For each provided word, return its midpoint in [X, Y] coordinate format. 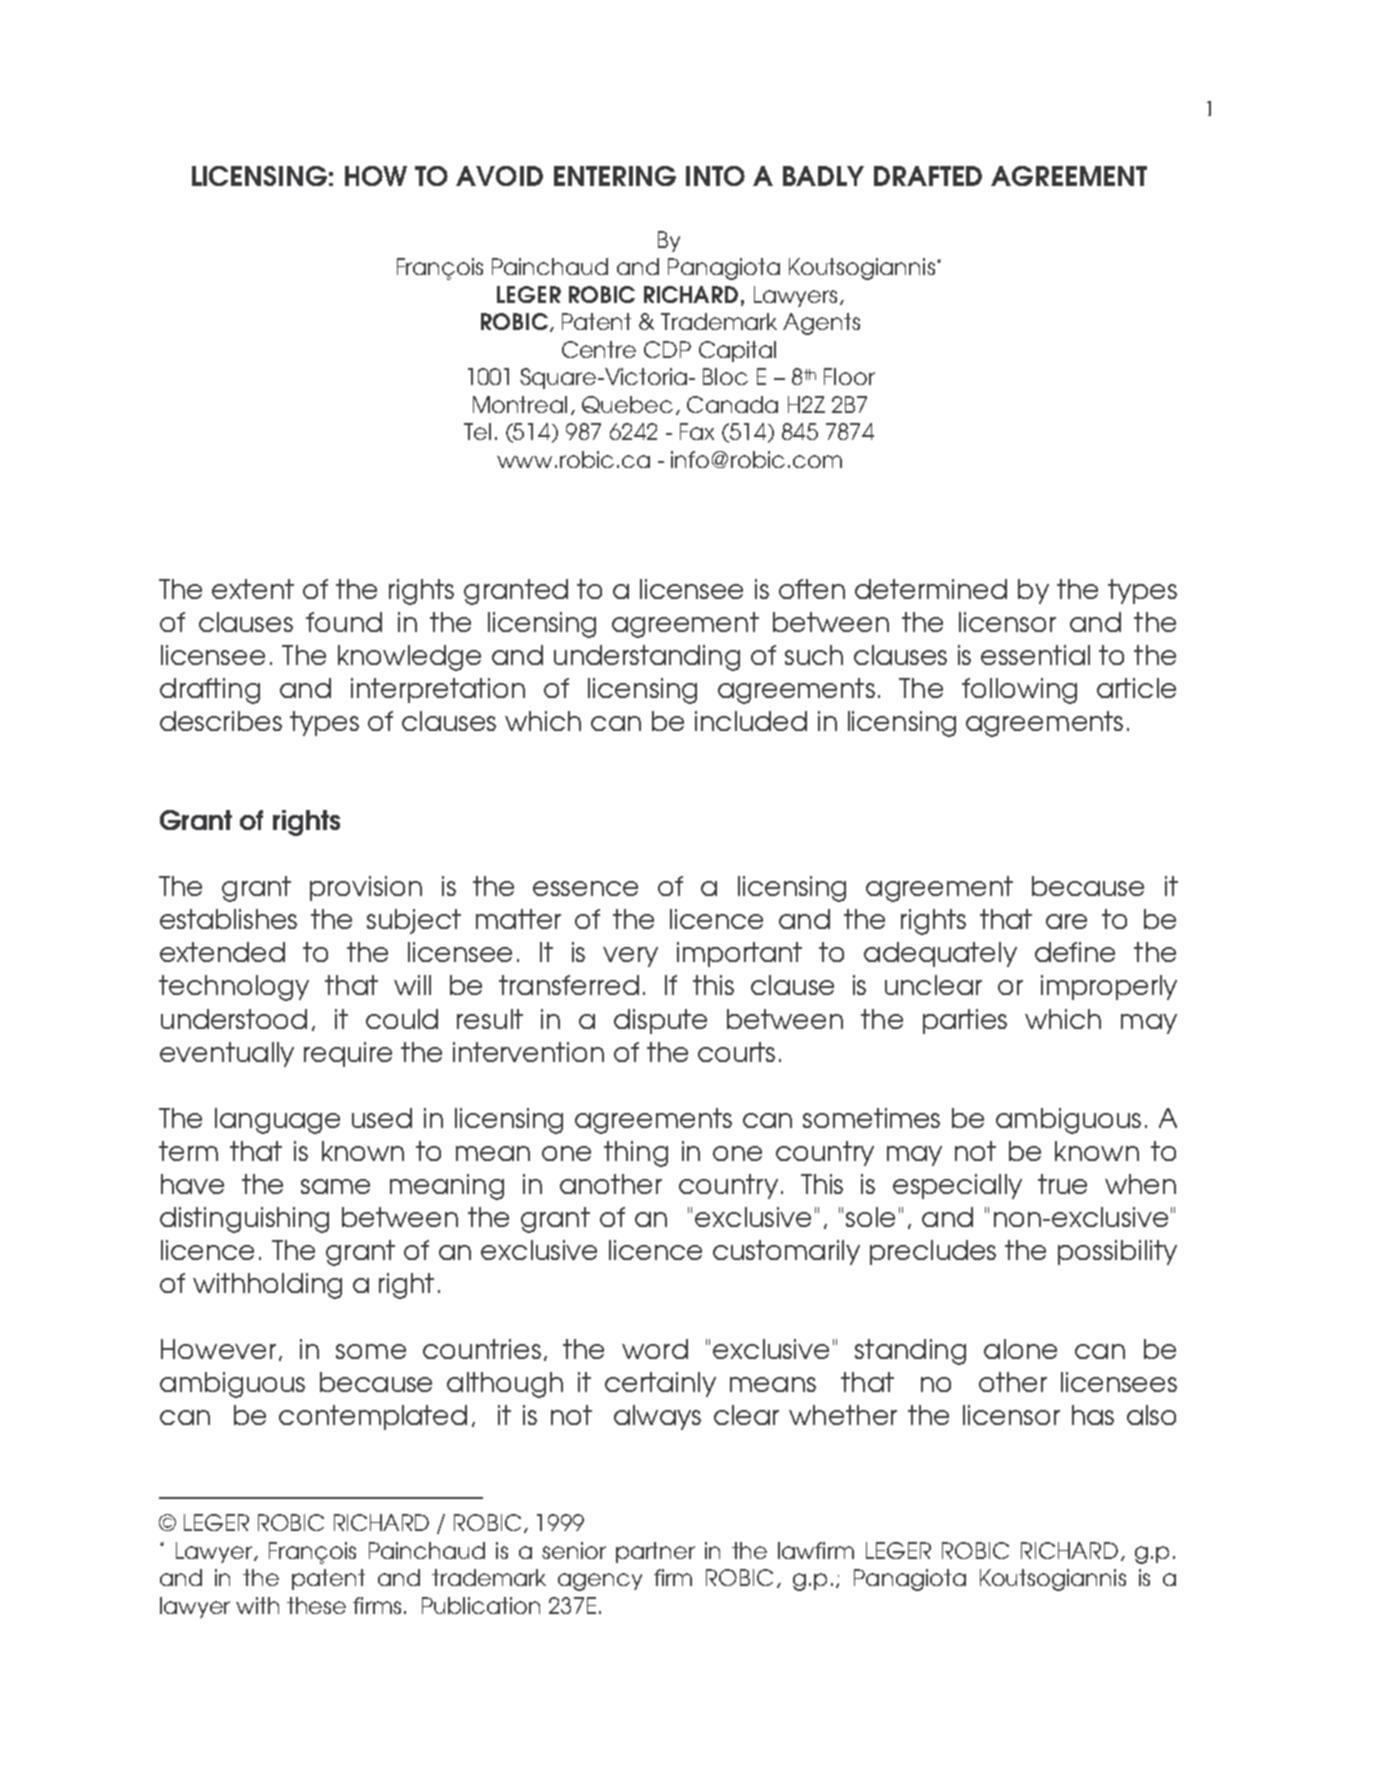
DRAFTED [928, 176]
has [1093, 1415]
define [1075, 952]
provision [366, 888]
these [316, 1605]
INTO [715, 176]
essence [585, 888]
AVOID [499, 176]
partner [655, 1552]
